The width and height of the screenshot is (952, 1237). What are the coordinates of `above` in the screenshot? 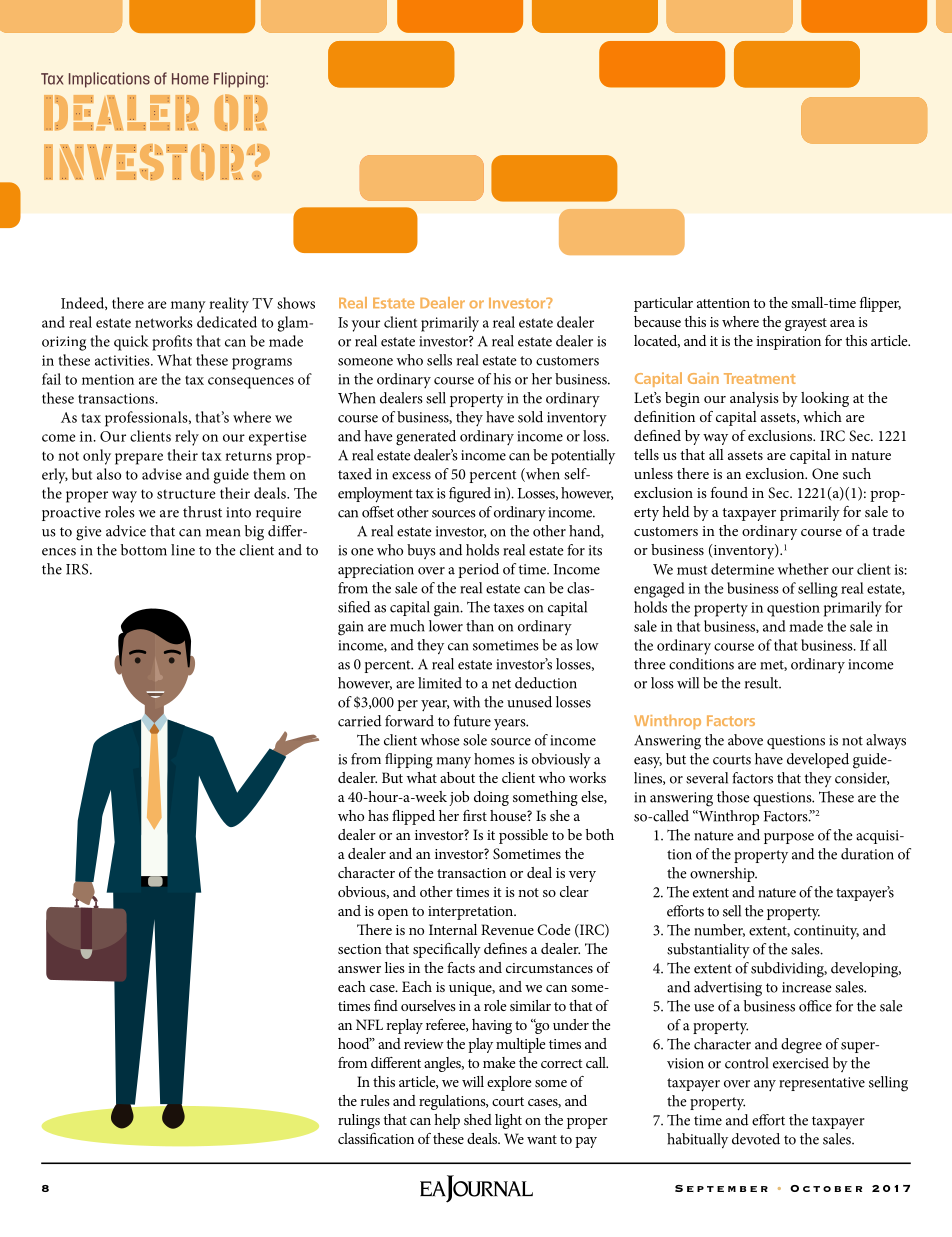 It's located at (745, 740).
